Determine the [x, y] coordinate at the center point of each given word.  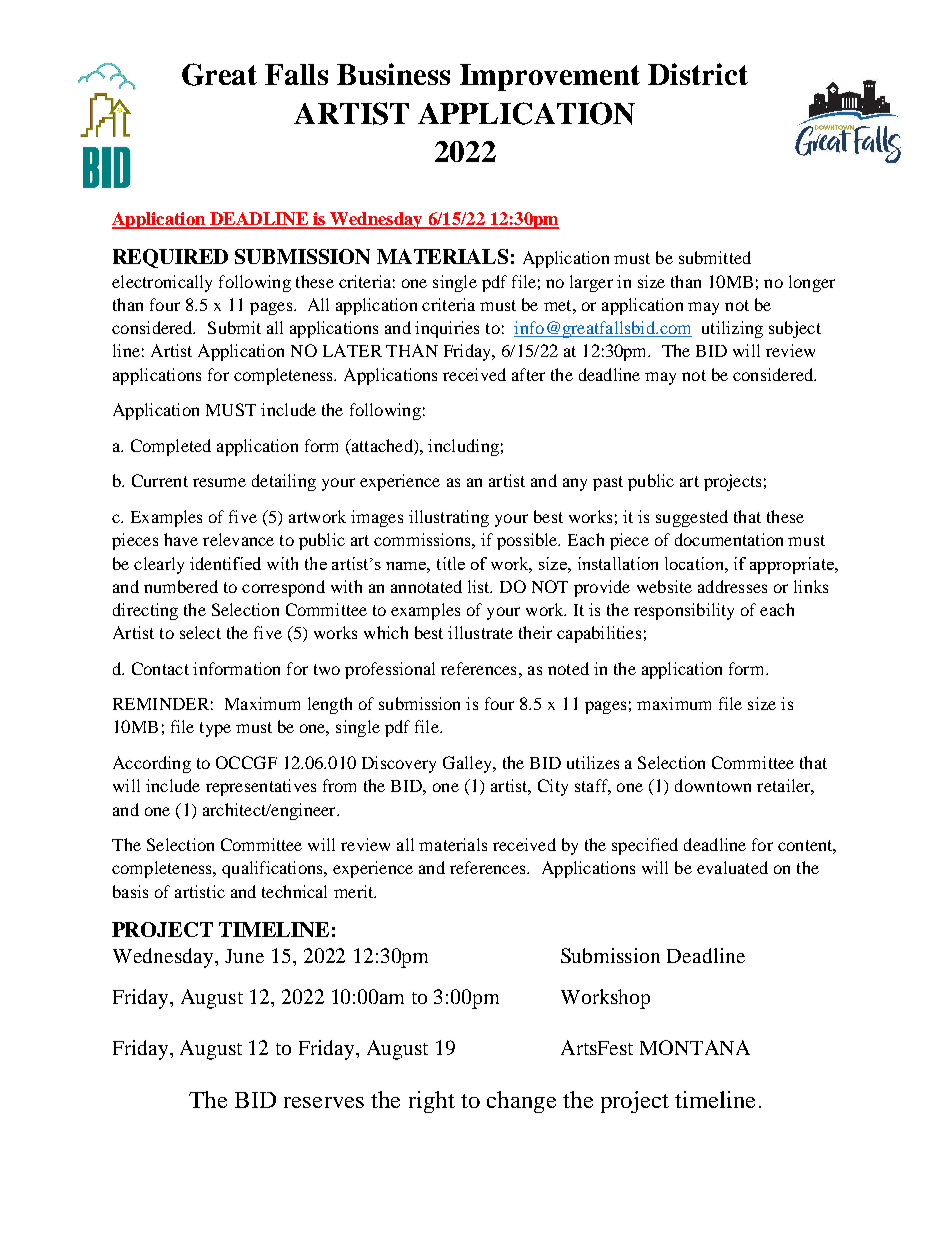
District [698, 74]
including [463, 447]
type [215, 729]
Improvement [550, 77]
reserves [324, 1102]
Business [393, 74]
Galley [468, 764]
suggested [692, 518]
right [432, 1102]
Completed [171, 447]
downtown [713, 785]
